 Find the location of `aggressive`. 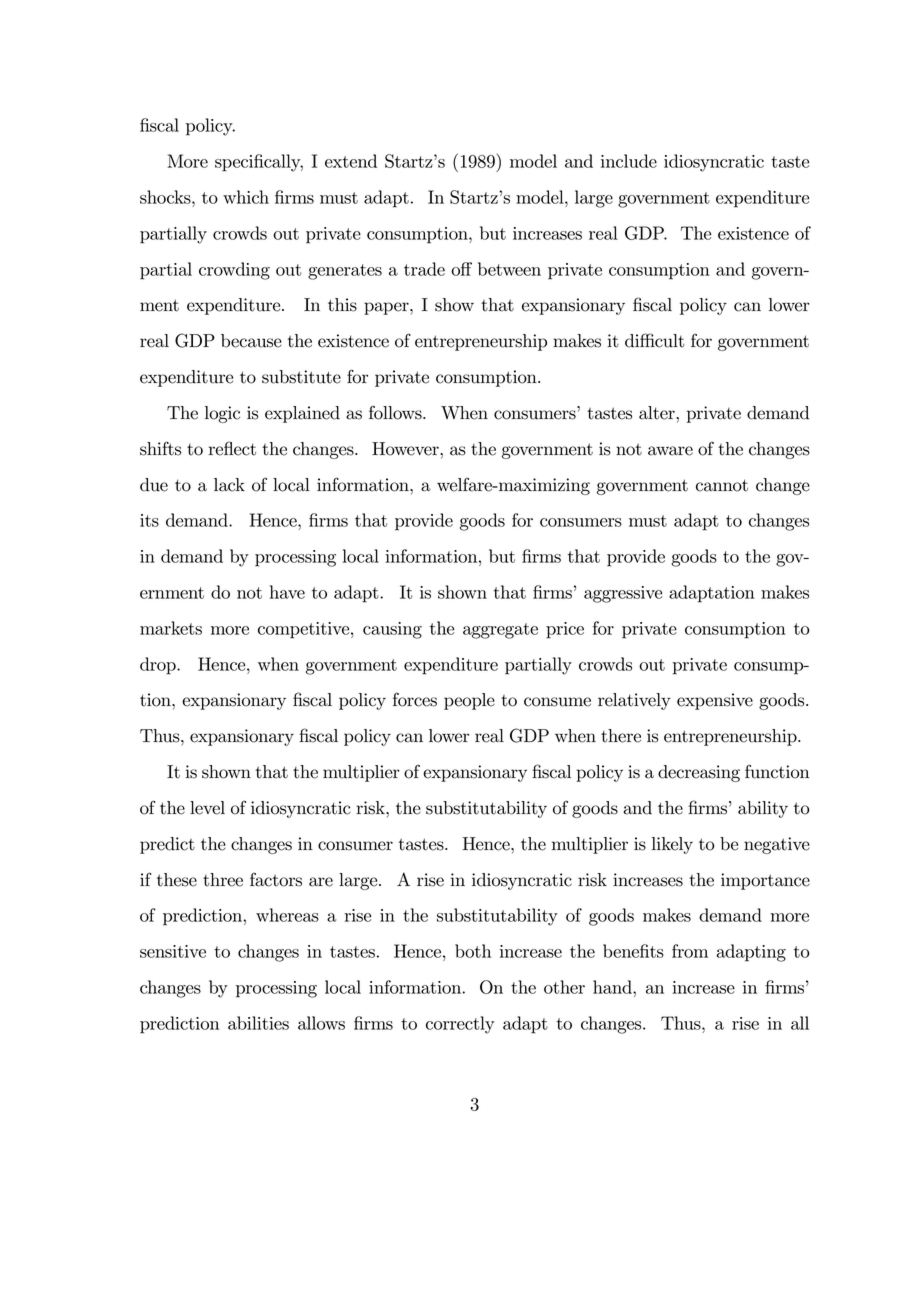

aggressive is located at coordinates (623, 594).
